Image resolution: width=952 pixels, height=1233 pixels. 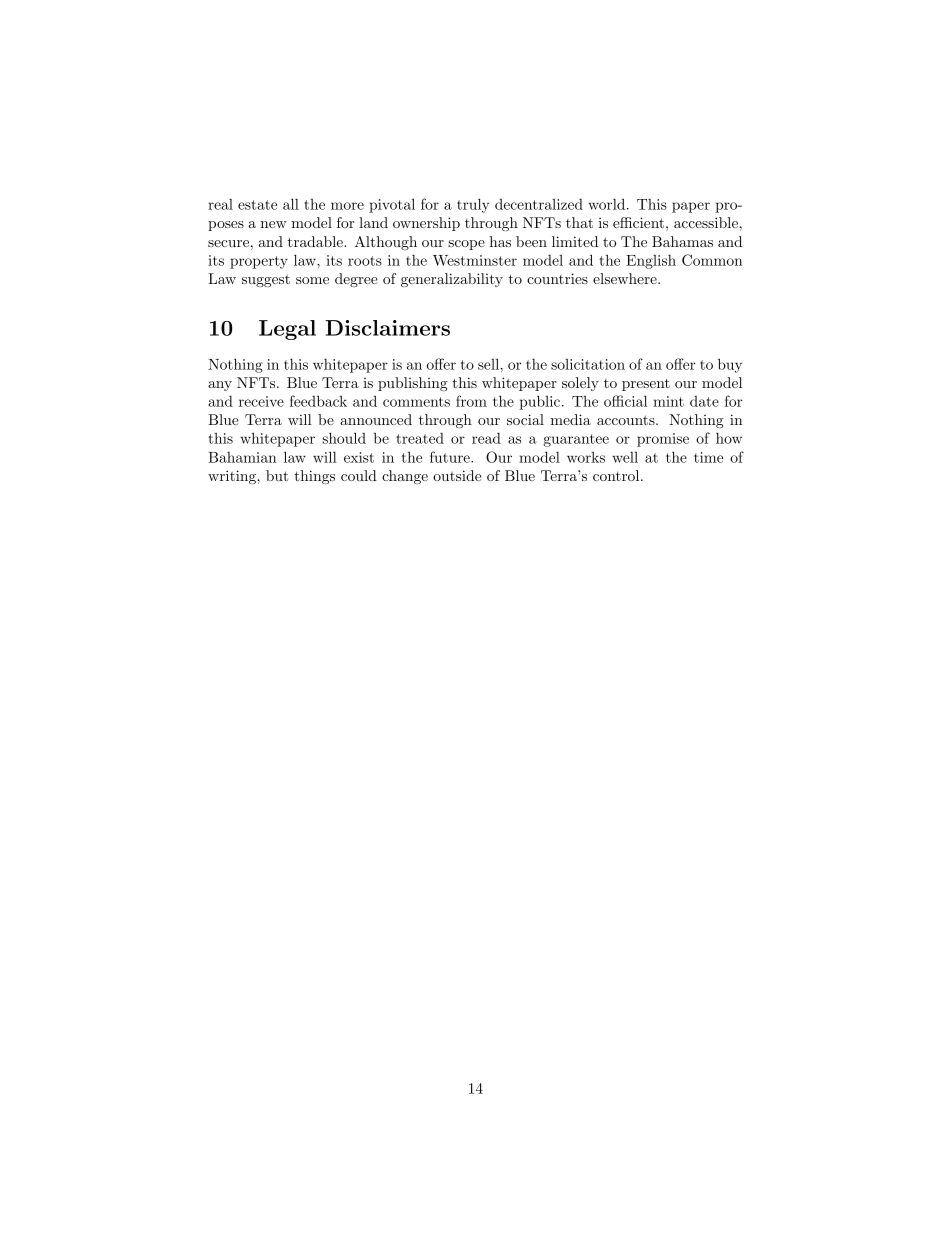 I want to click on mint, so click(x=668, y=401).
